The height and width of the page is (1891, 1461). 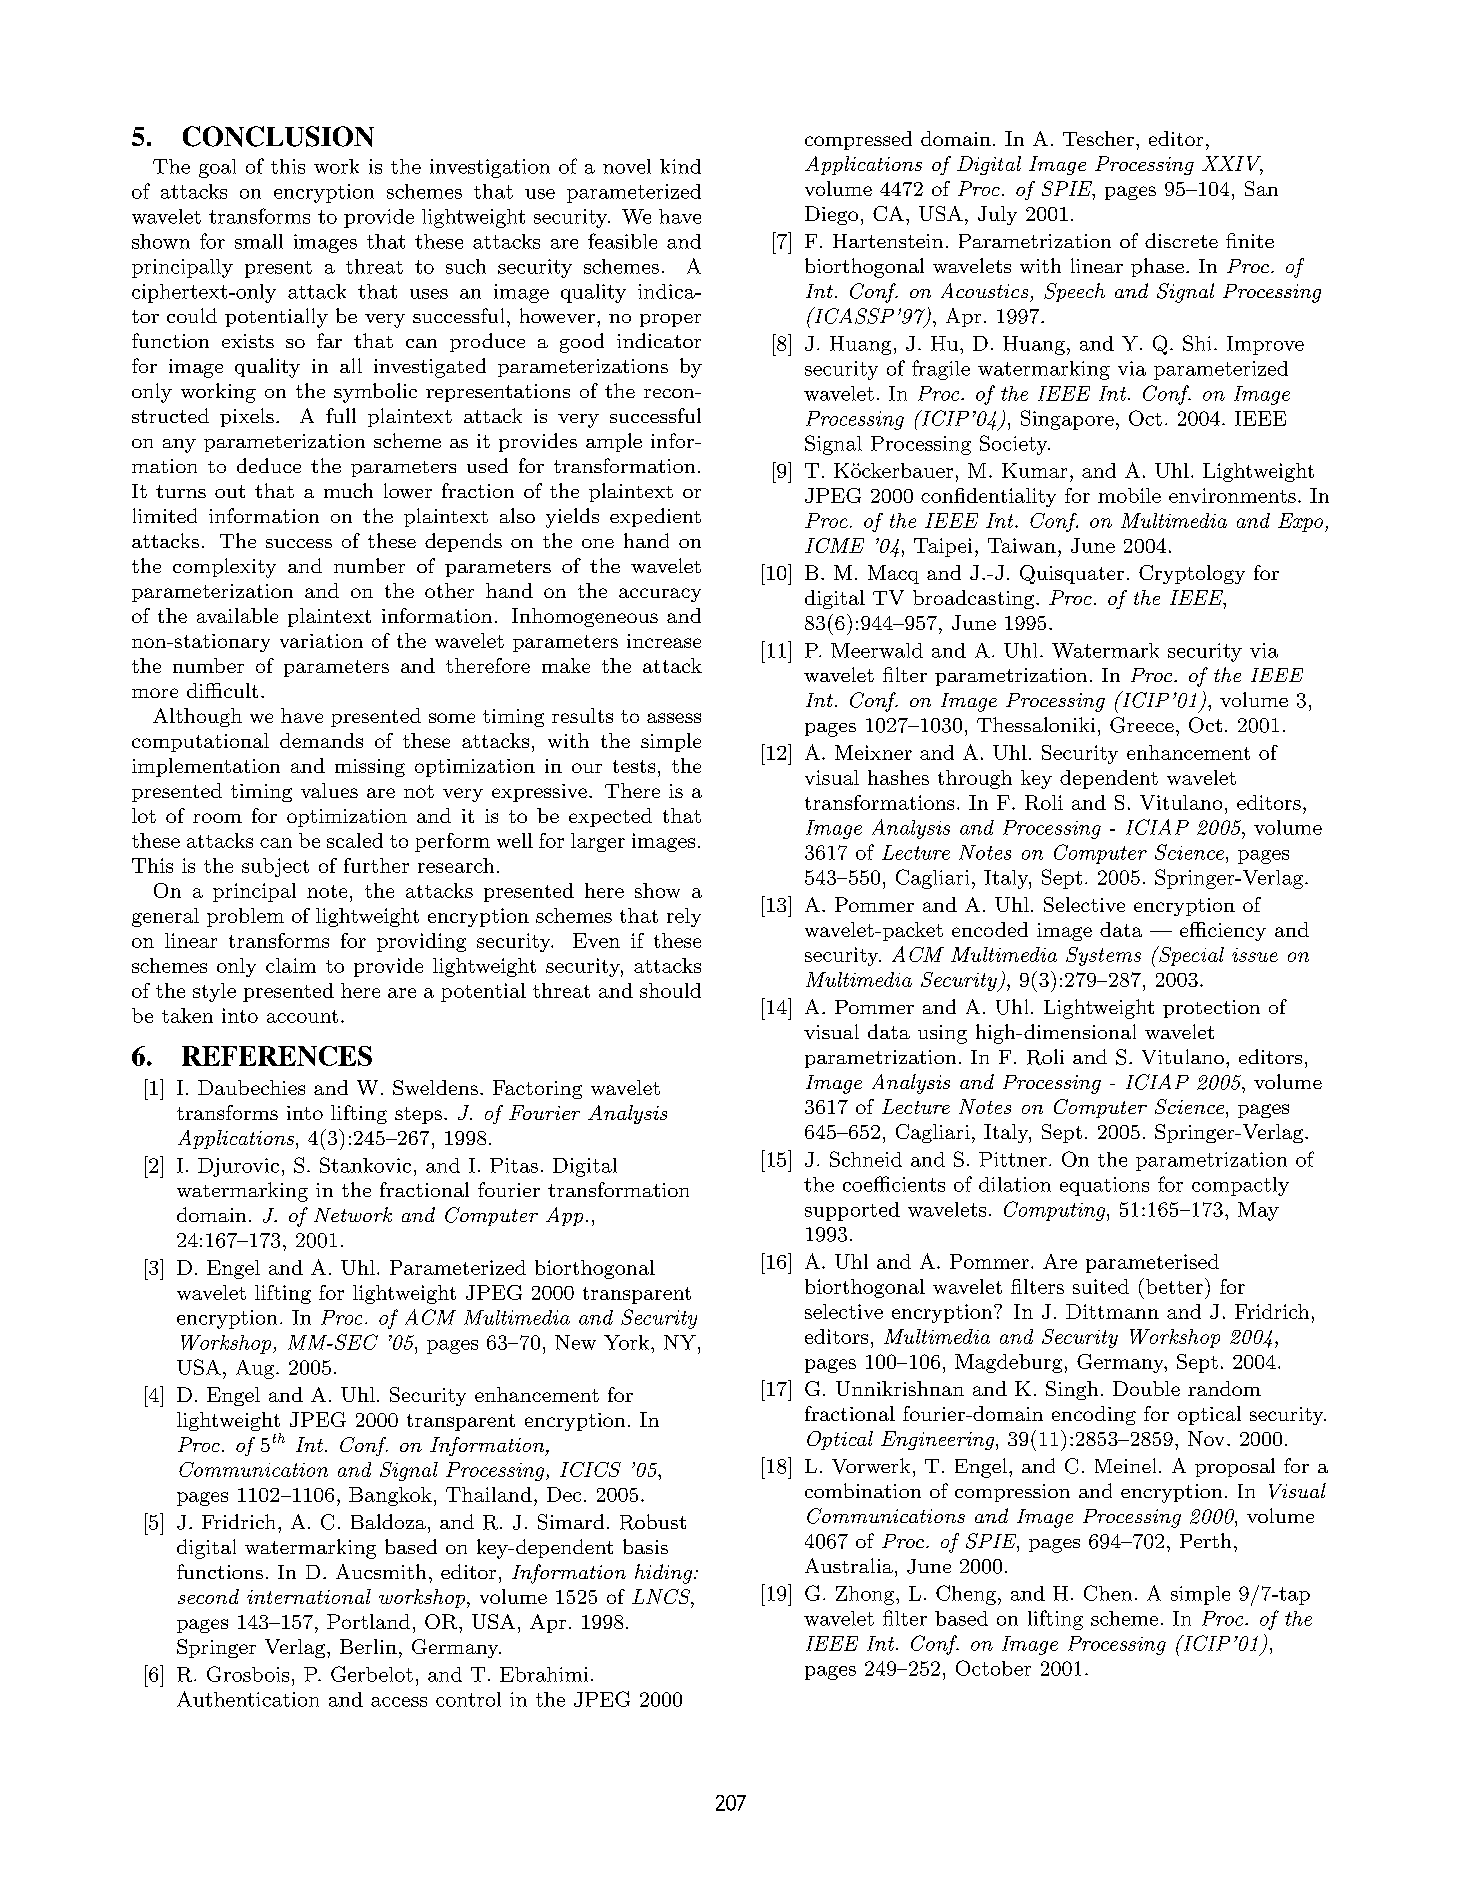 What do you see at coordinates (278, 136) in the page?
I see `CONCLUSION` at bounding box center [278, 136].
